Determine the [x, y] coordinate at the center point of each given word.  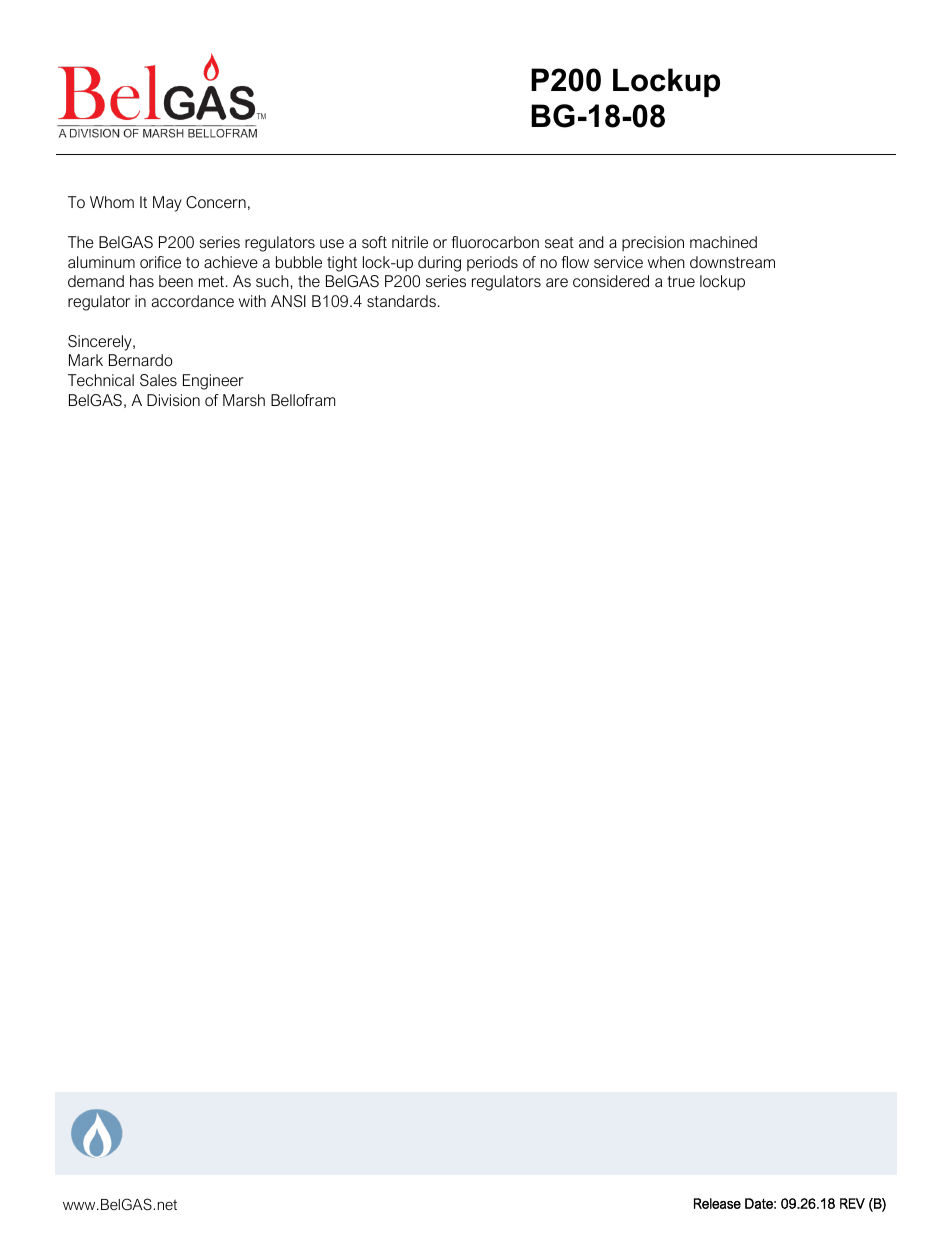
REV [852, 1203]
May [167, 204]
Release [717, 1203]
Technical [101, 380]
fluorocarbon [495, 242]
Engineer [213, 382]
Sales [158, 380]
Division [173, 400]
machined [723, 242]
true [681, 281]
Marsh [244, 400]
